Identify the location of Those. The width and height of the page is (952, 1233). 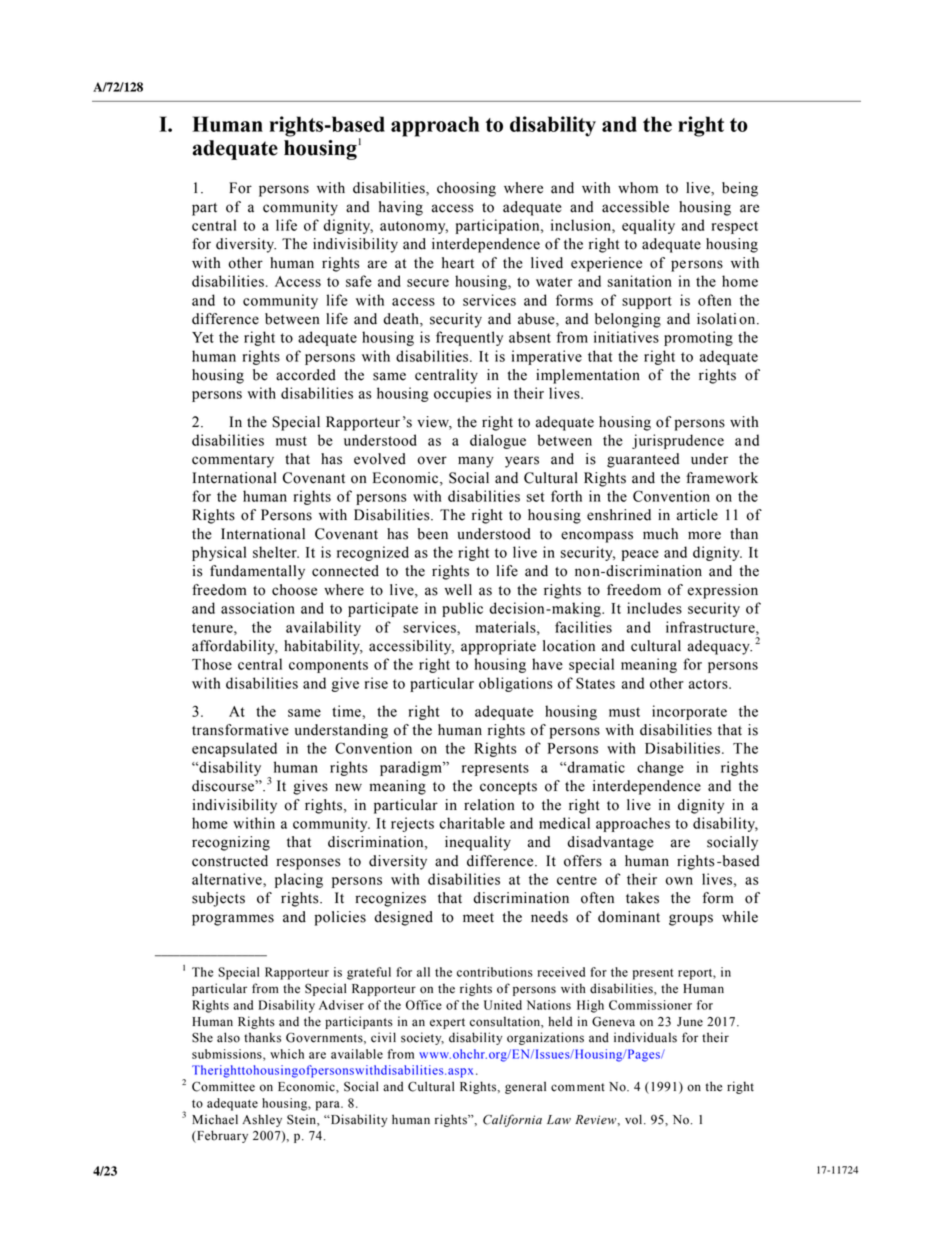
(212, 664).
